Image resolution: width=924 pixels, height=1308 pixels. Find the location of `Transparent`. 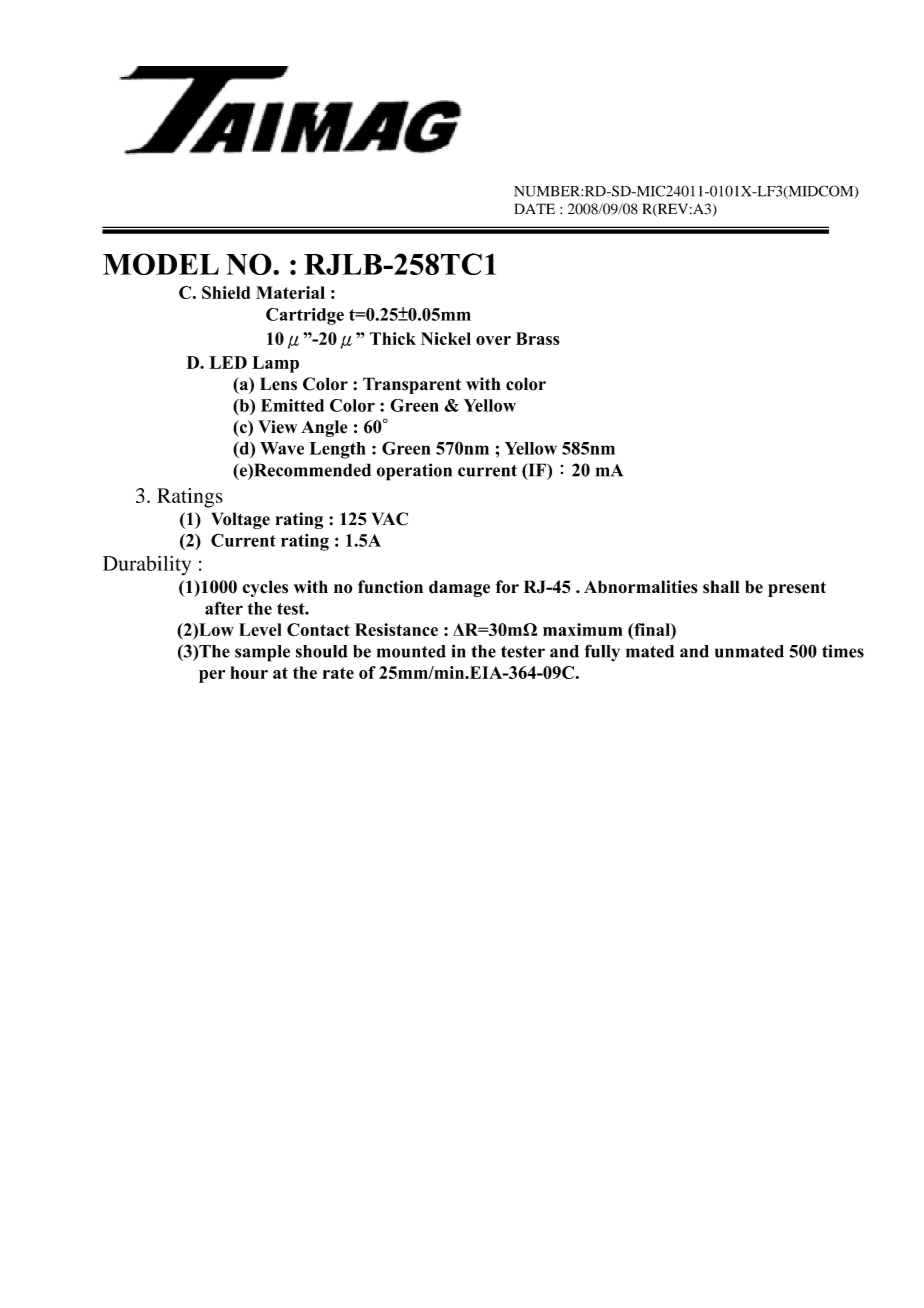

Transparent is located at coordinates (412, 385).
